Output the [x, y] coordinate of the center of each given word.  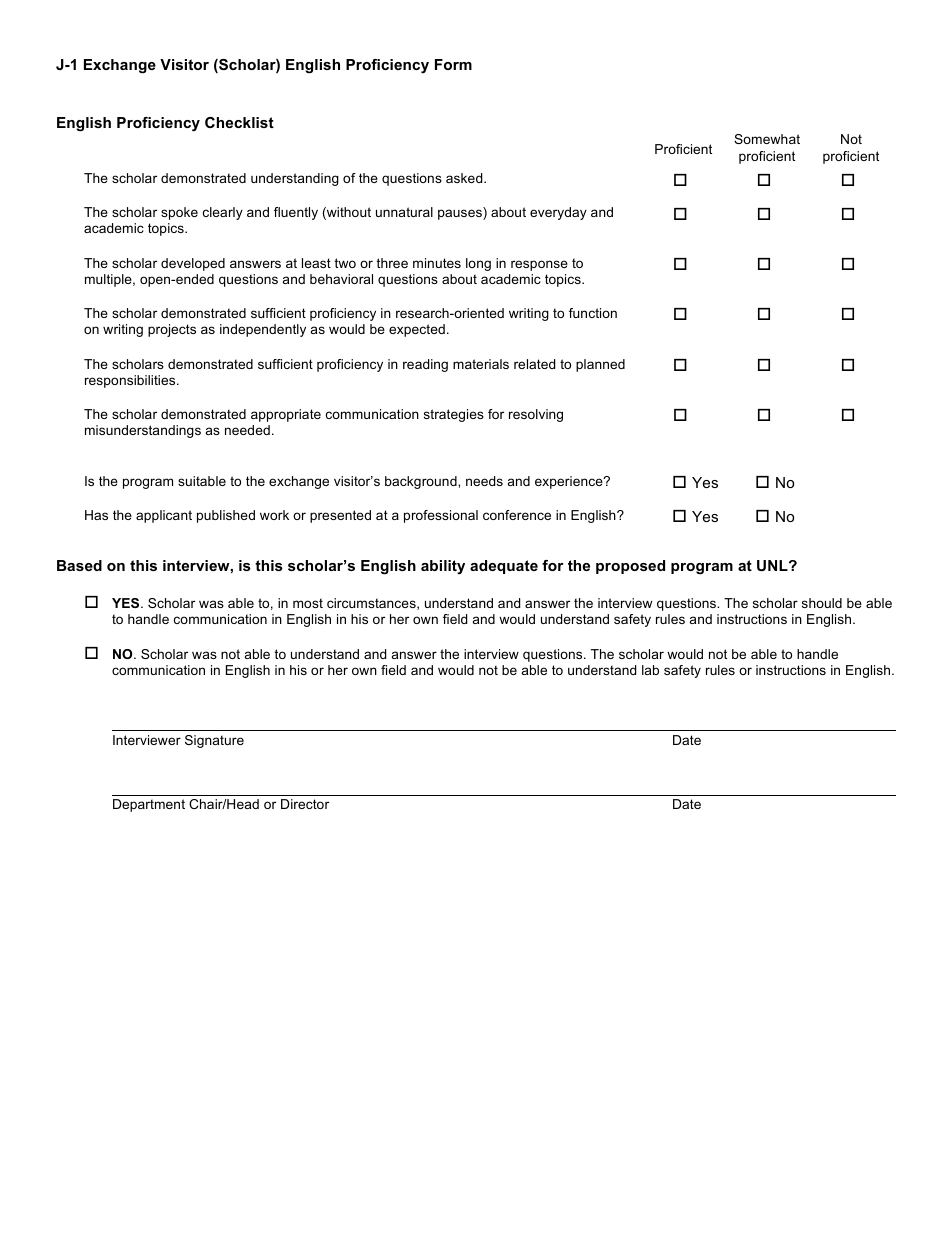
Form [453, 64]
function [593, 313]
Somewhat [767, 139]
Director [305, 804]
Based [79, 565]
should [822, 603]
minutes [437, 263]
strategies [454, 415]
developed [193, 264]
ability [443, 567]
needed [247, 430]
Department [149, 805]
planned [600, 365]
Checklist [239, 122]
